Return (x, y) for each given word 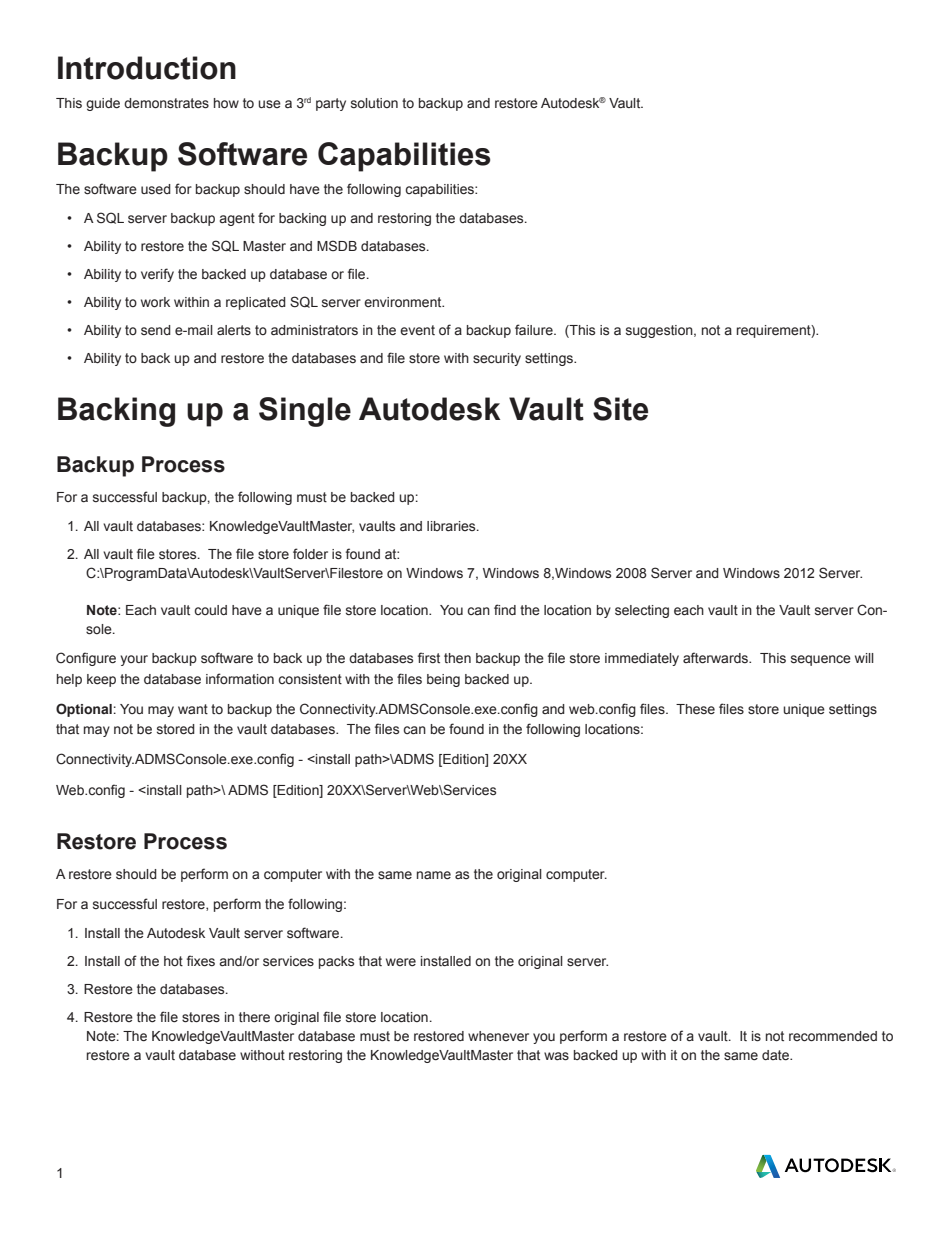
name (434, 875)
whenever (498, 1036)
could (210, 610)
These (695, 709)
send (156, 330)
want (193, 709)
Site (620, 409)
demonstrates (166, 103)
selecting (642, 611)
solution (374, 103)
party (331, 104)
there (254, 1017)
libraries (452, 526)
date (776, 1055)
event (417, 330)
